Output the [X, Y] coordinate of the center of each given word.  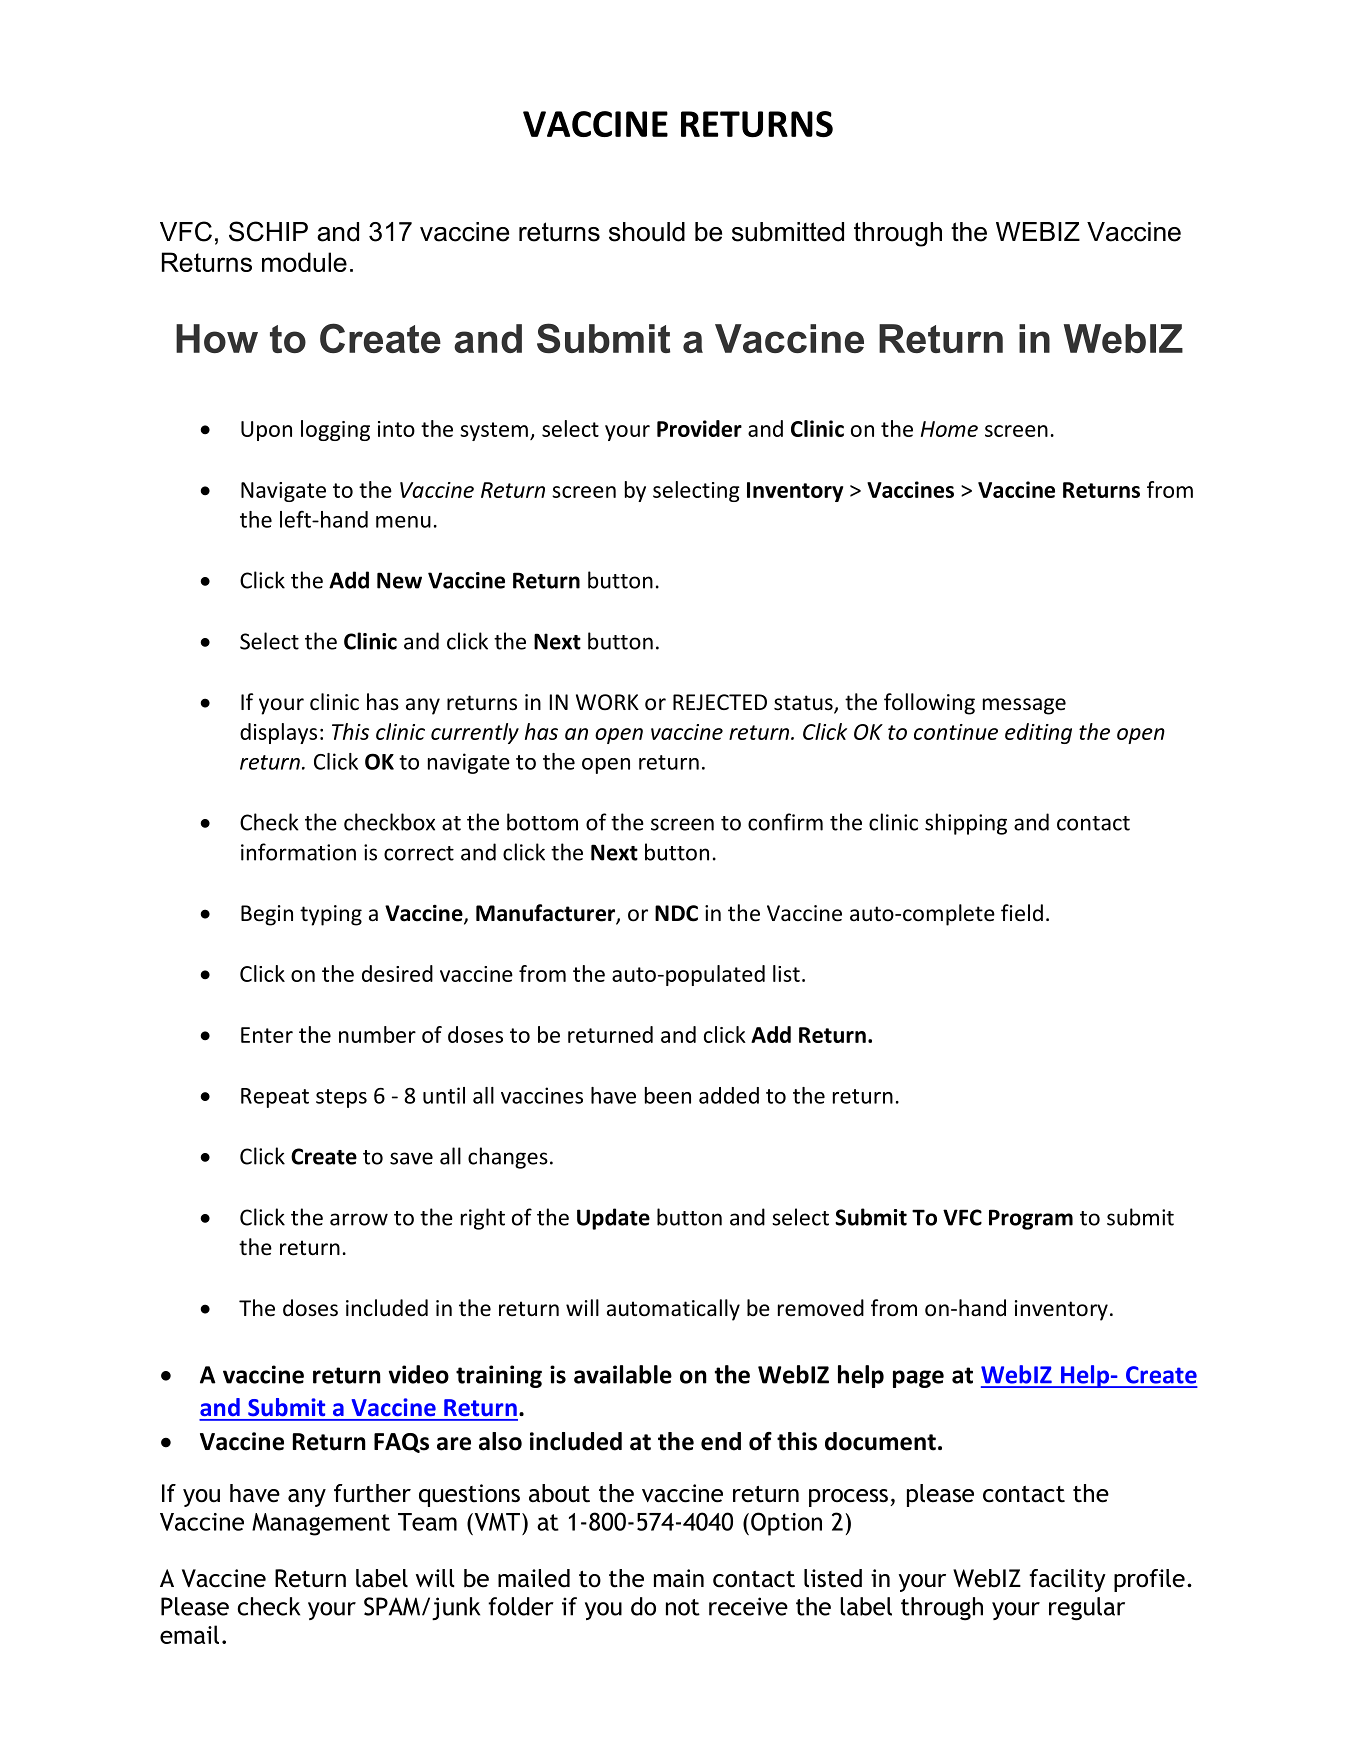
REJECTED [720, 702]
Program [1031, 1219]
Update [613, 1219]
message [1024, 706]
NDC [676, 913]
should [647, 232]
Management [321, 1524]
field [1022, 913]
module [304, 262]
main [679, 1578]
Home [949, 429]
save [411, 1158]
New [399, 580]
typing [331, 915]
